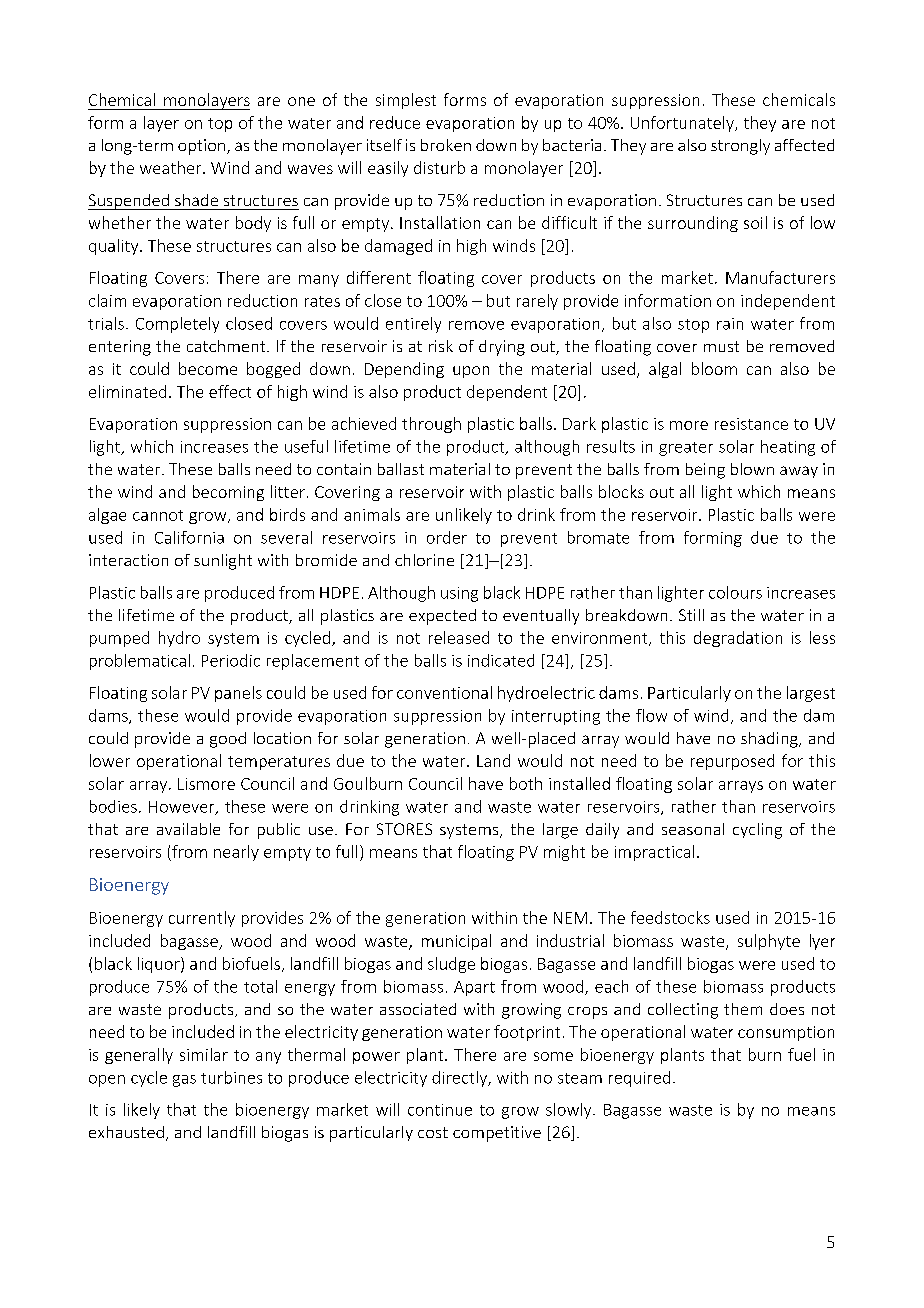  What do you see at coordinates (738, 639) in the page?
I see `degradation` at bounding box center [738, 639].
